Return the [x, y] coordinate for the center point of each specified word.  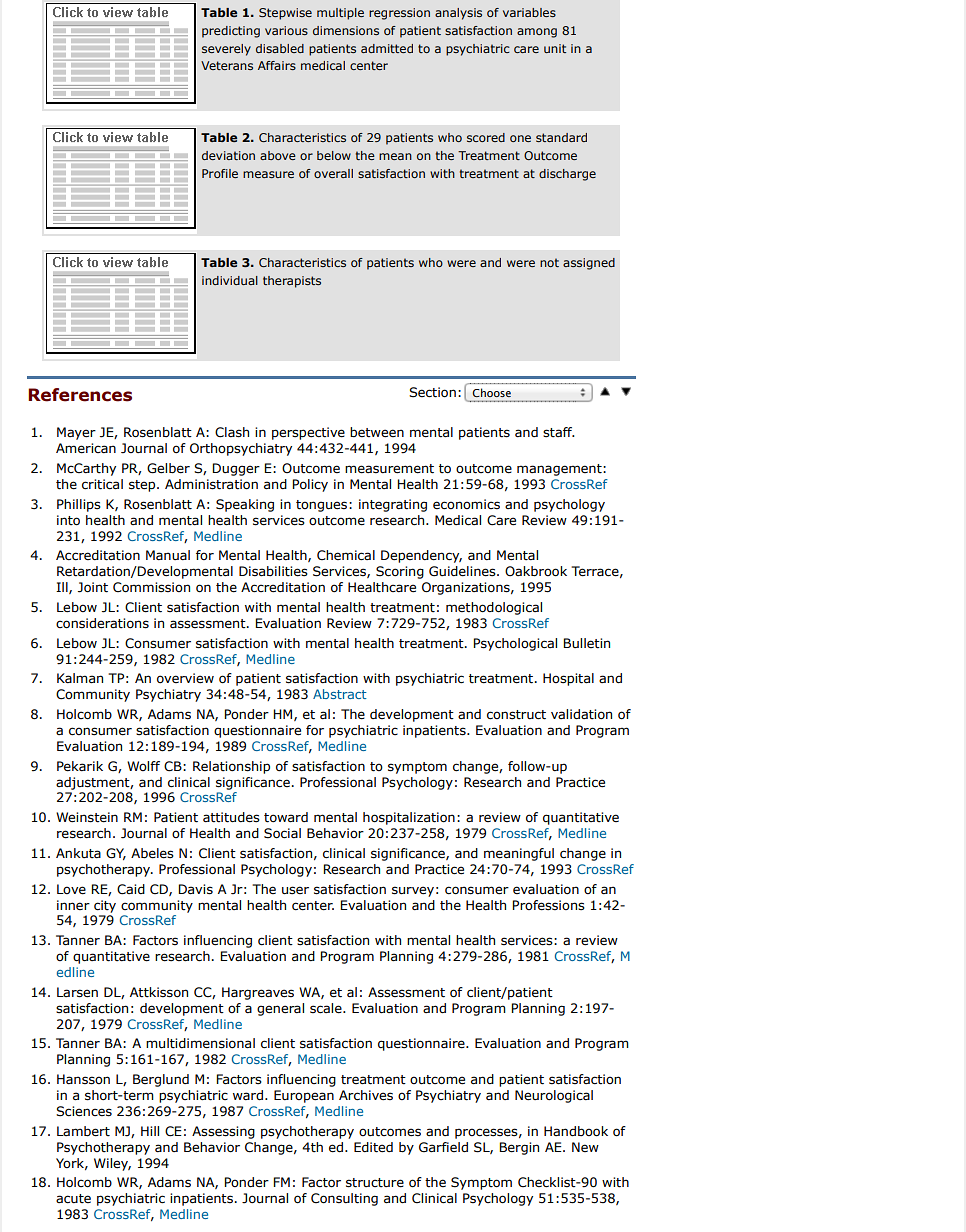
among [537, 33]
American [86, 448]
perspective [308, 433]
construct [516, 715]
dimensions [346, 30]
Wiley [112, 1164]
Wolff [143, 766]
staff [559, 432]
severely [226, 50]
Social [282, 833]
